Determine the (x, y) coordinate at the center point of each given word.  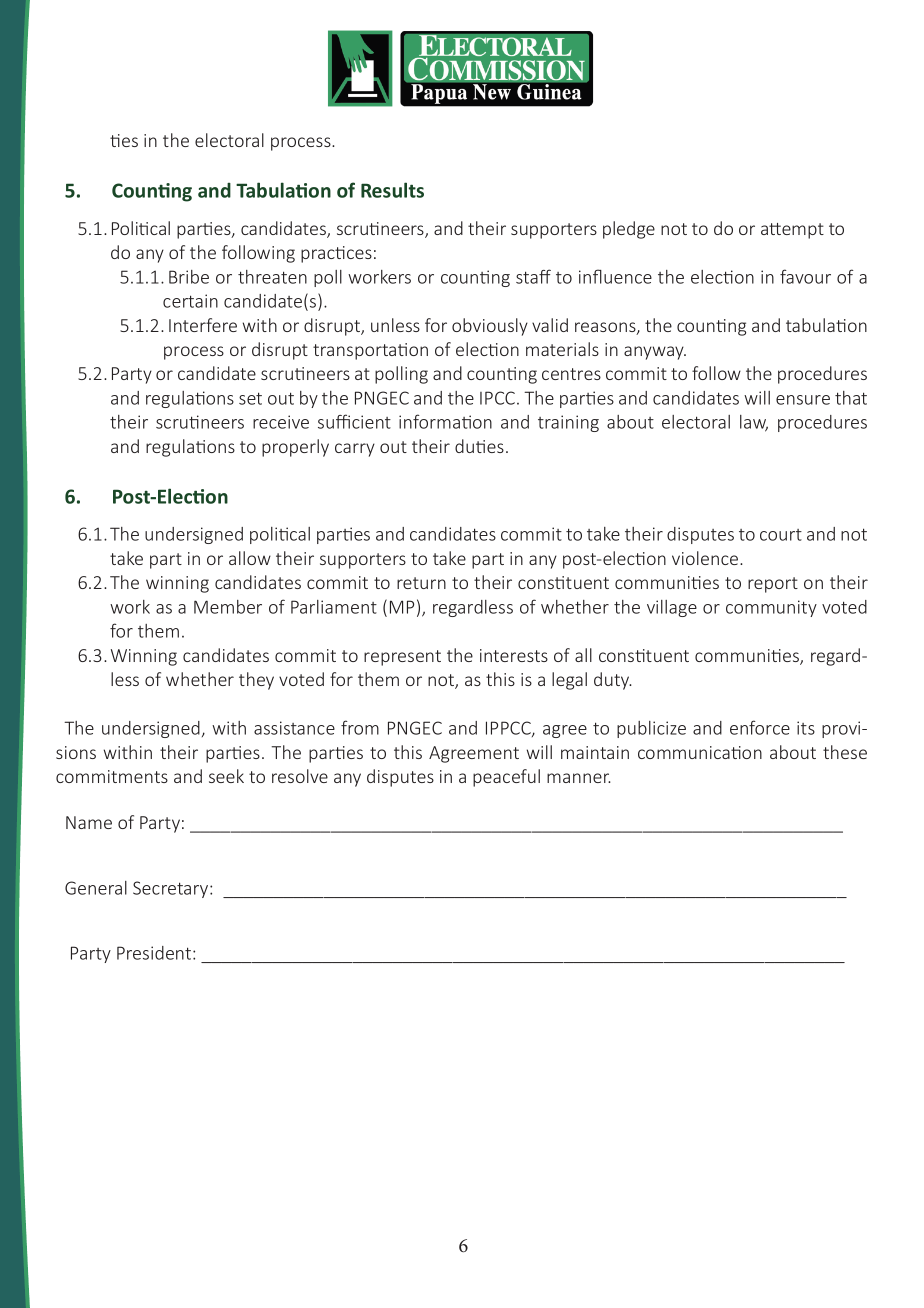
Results (392, 190)
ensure (803, 400)
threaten (272, 277)
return (421, 583)
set (250, 398)
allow (250, 558)
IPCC (499, 398)
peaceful (506, 778)
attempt (792, 231)
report (773, 585)
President (155, 953)
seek (226, 776)
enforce (760, 727)
